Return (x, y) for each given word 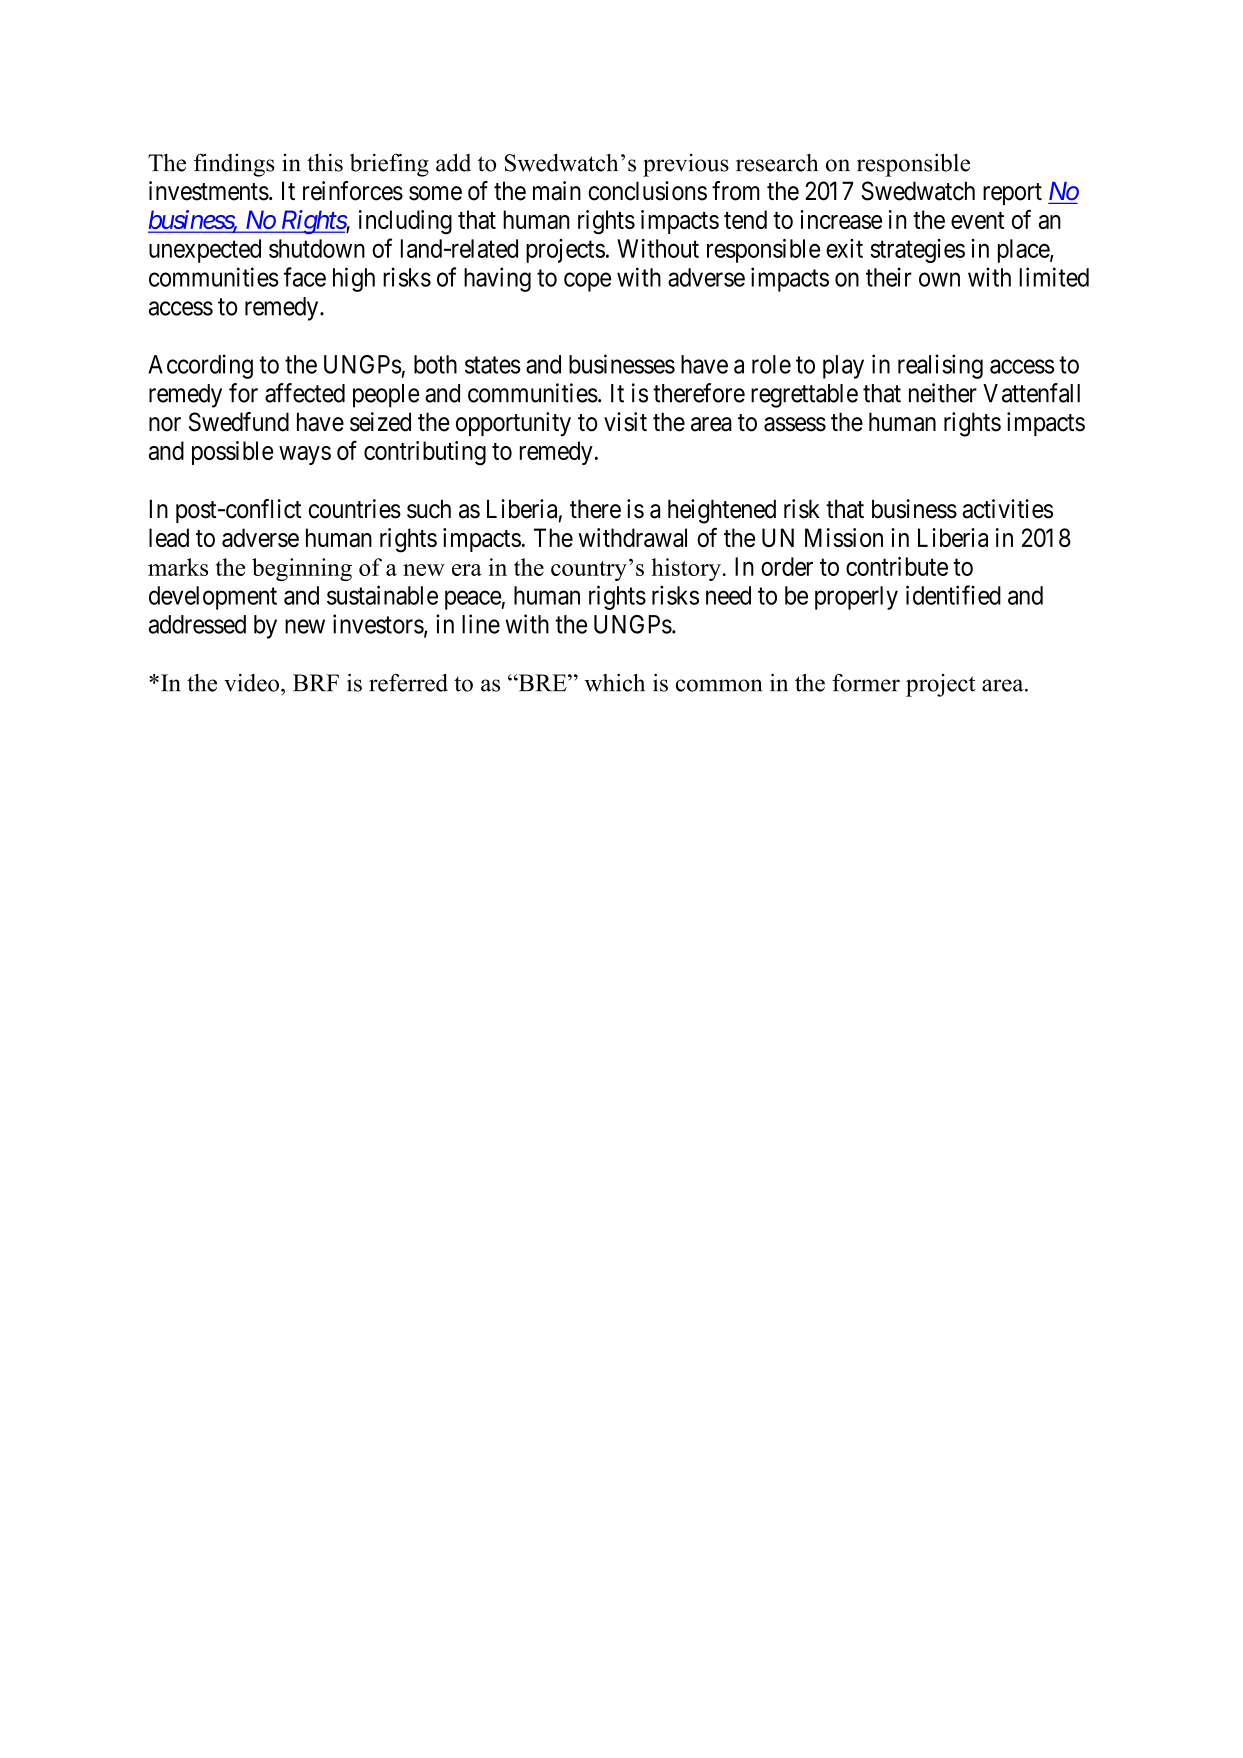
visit (625, 422)
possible (232, 453)
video (251, 683)
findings (234, 165)
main (557, 191)
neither (943, 393)
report (1012, 194)
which (614, 683)
